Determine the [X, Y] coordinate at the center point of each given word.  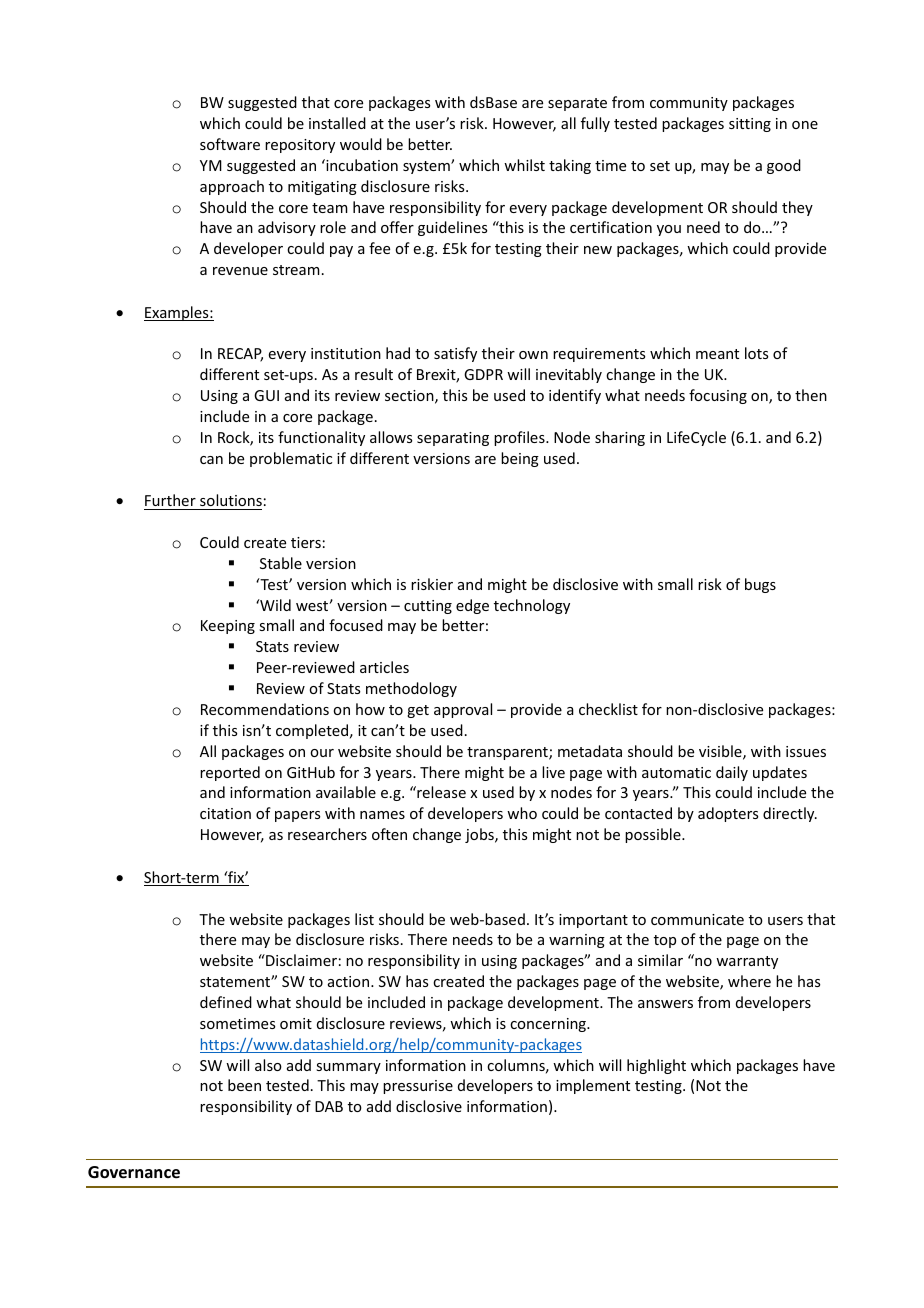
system [427, 167]
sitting [750, 125]
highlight [656, 1066]
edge [472, 606]
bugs [760, 585]
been [244, 1085]
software [230, 144]
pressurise [418, 1087]
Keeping [228, 627]
